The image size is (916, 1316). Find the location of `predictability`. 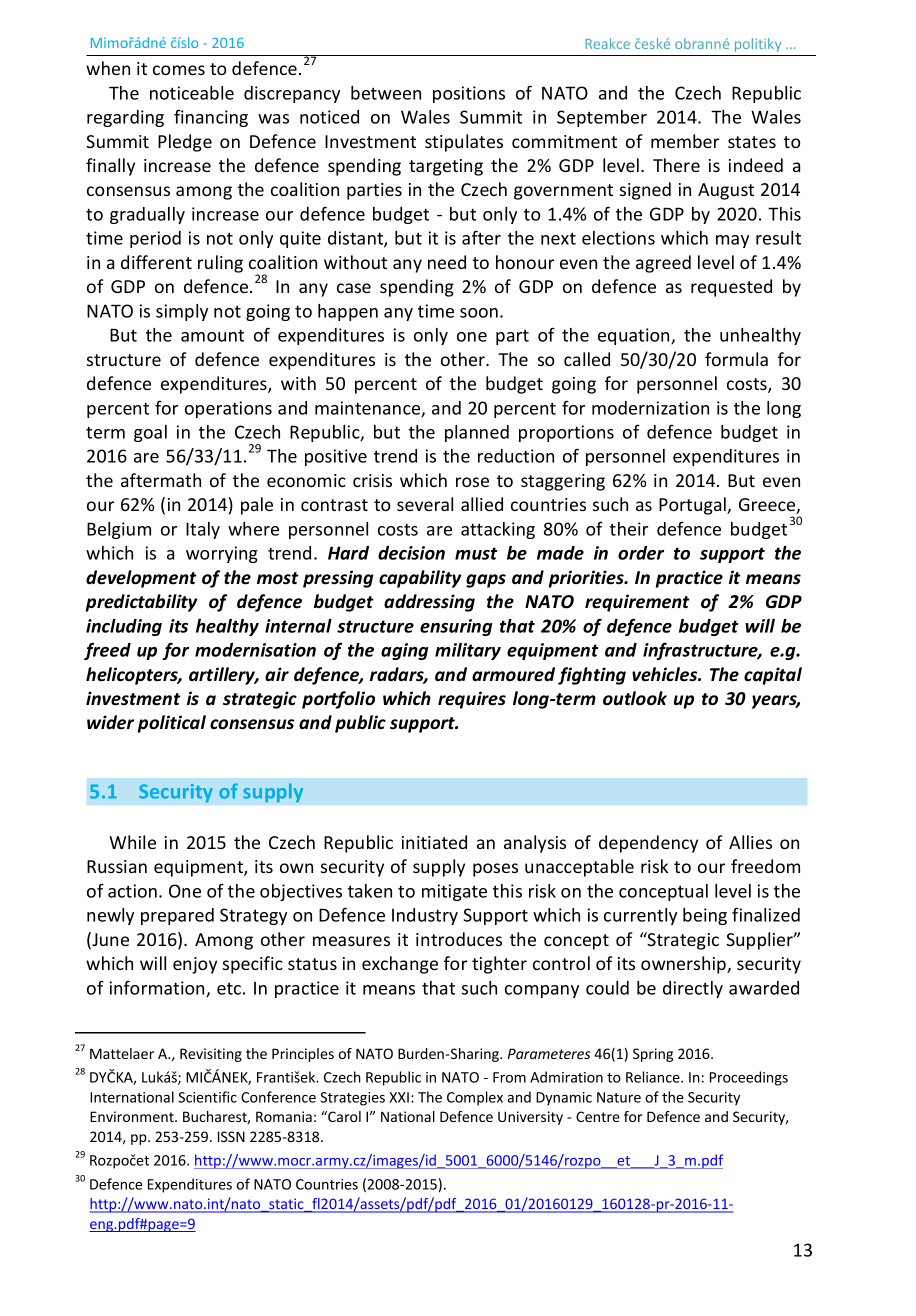

predictability is located at coordinates (141, 603).
